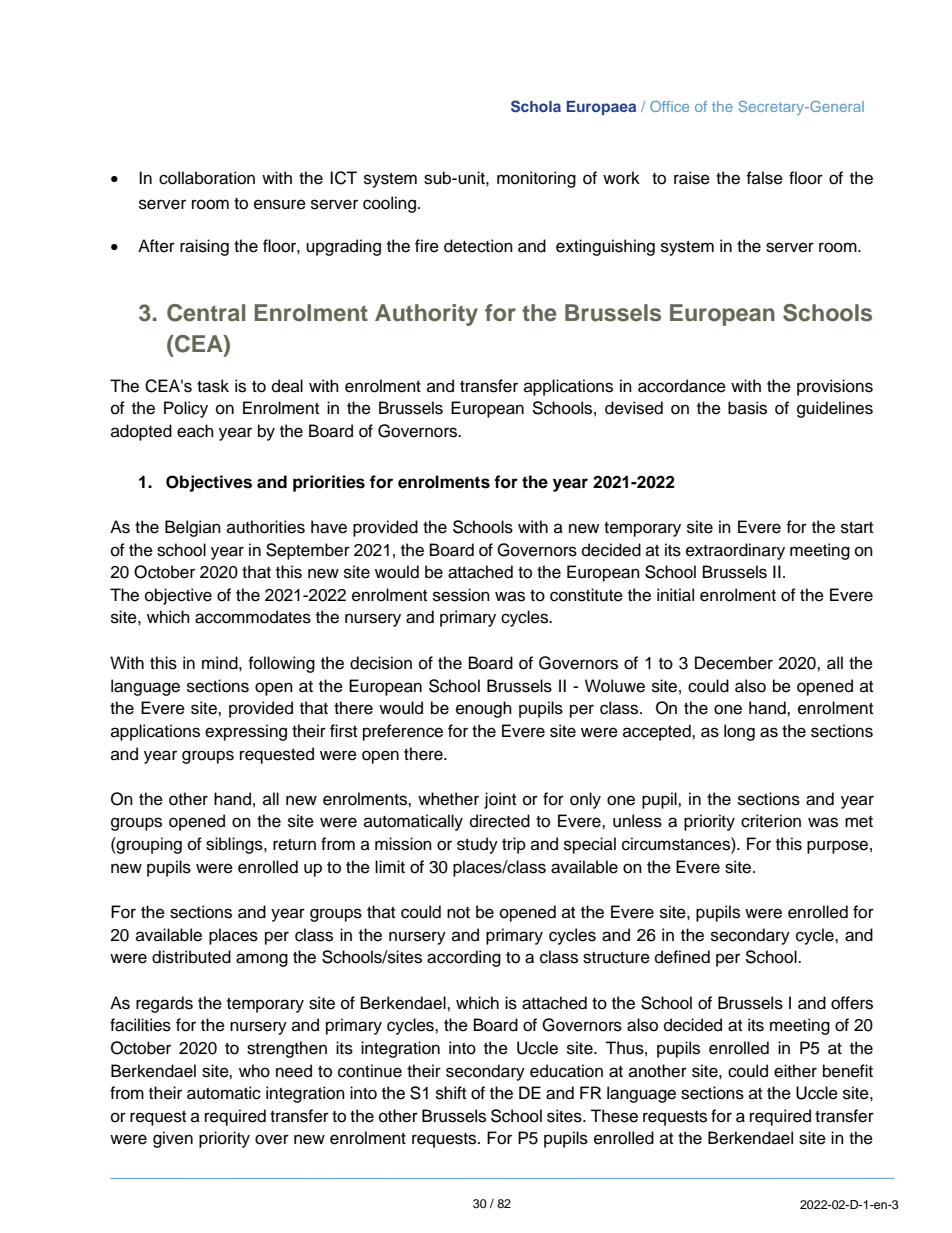 The height and width of the image is (1233, 952). I want to click on criterion, so click(771, 821).
